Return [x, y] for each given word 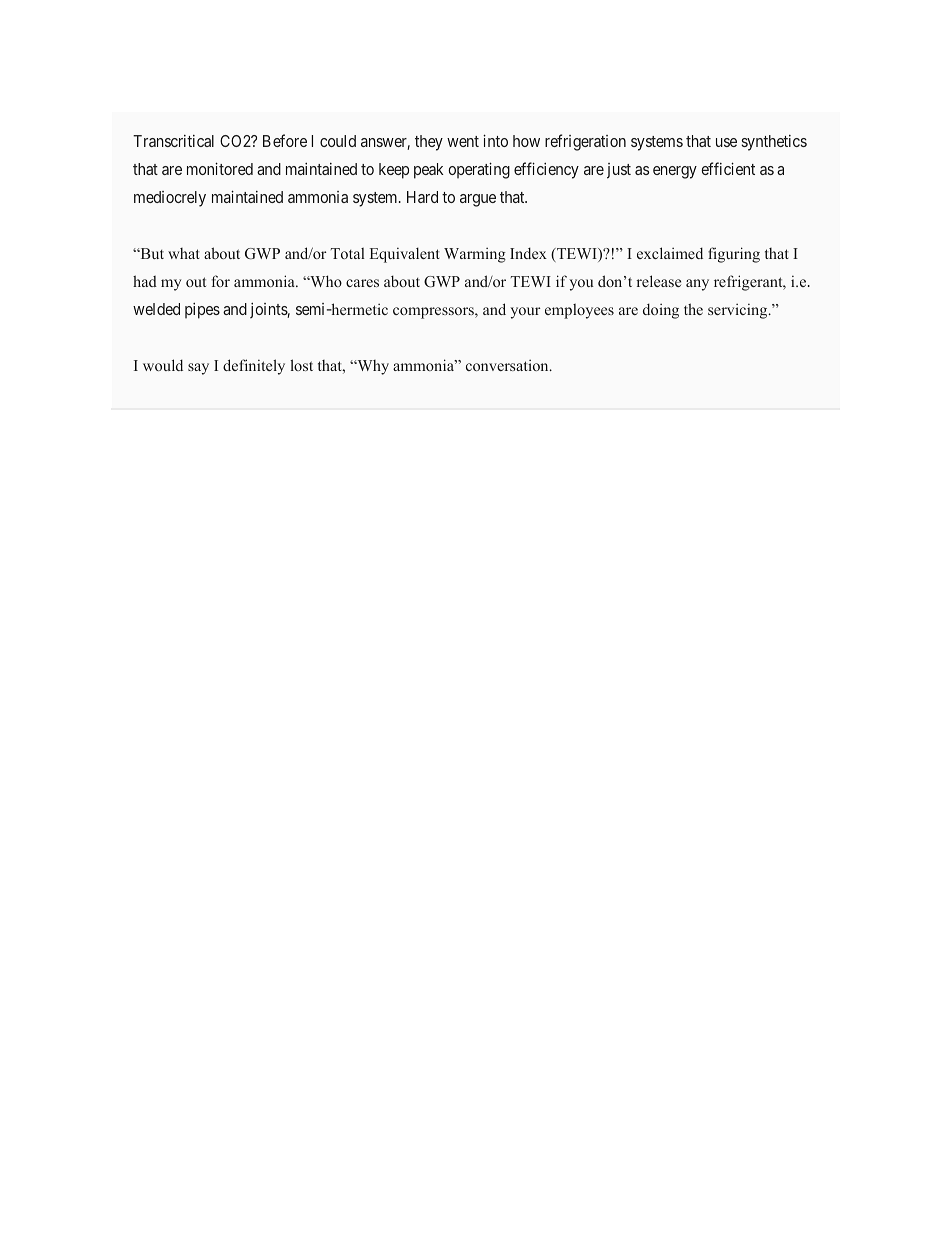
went [463, 141]
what [184, 253]
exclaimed [670, 253]
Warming [475, 255]
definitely [254, 367]
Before [285, 140]
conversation [508, 365]
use [726, 142]
